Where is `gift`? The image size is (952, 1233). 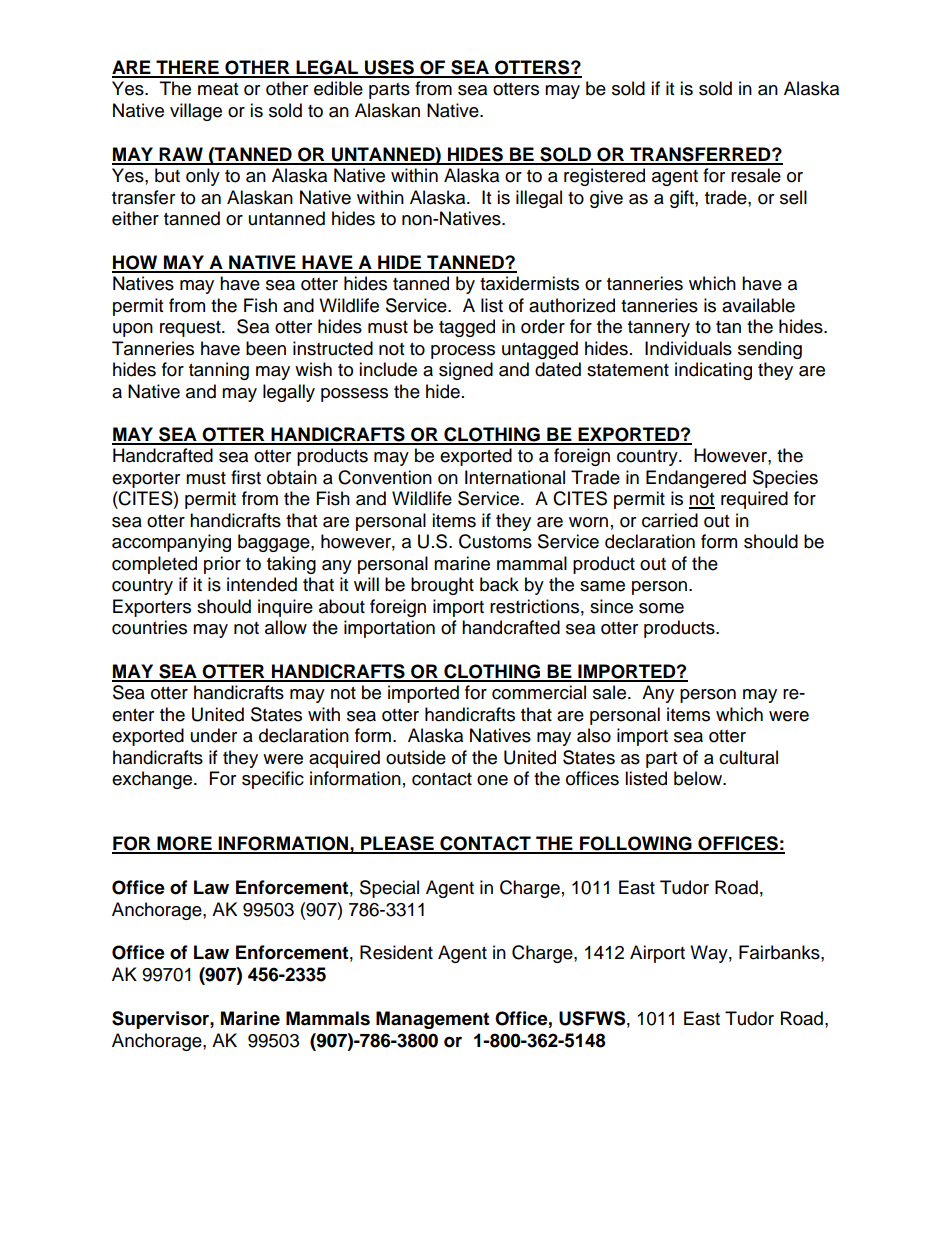 gift is located at coordinates (683, 199).
